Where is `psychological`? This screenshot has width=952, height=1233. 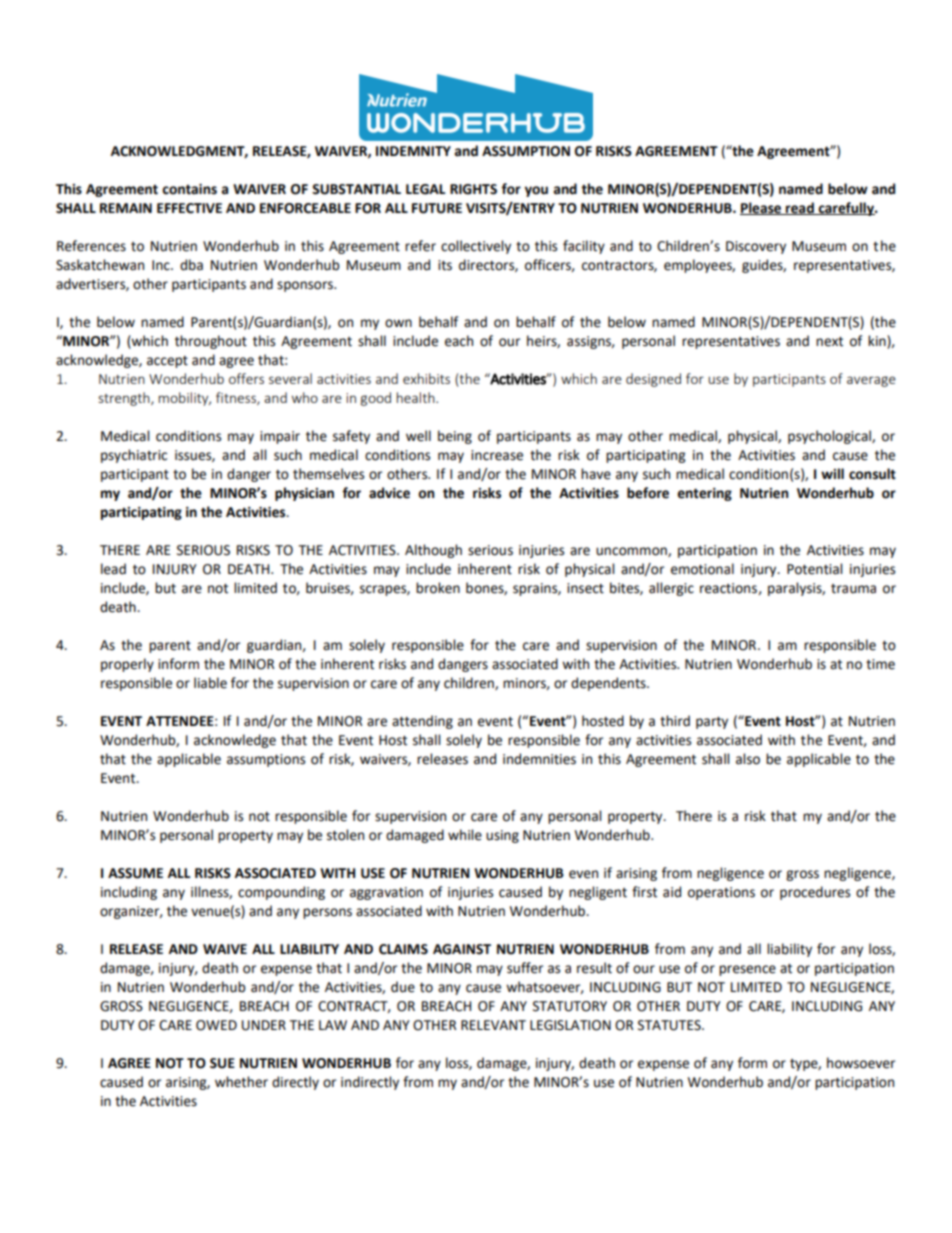 psychological is located at coordinates (830, 437).
